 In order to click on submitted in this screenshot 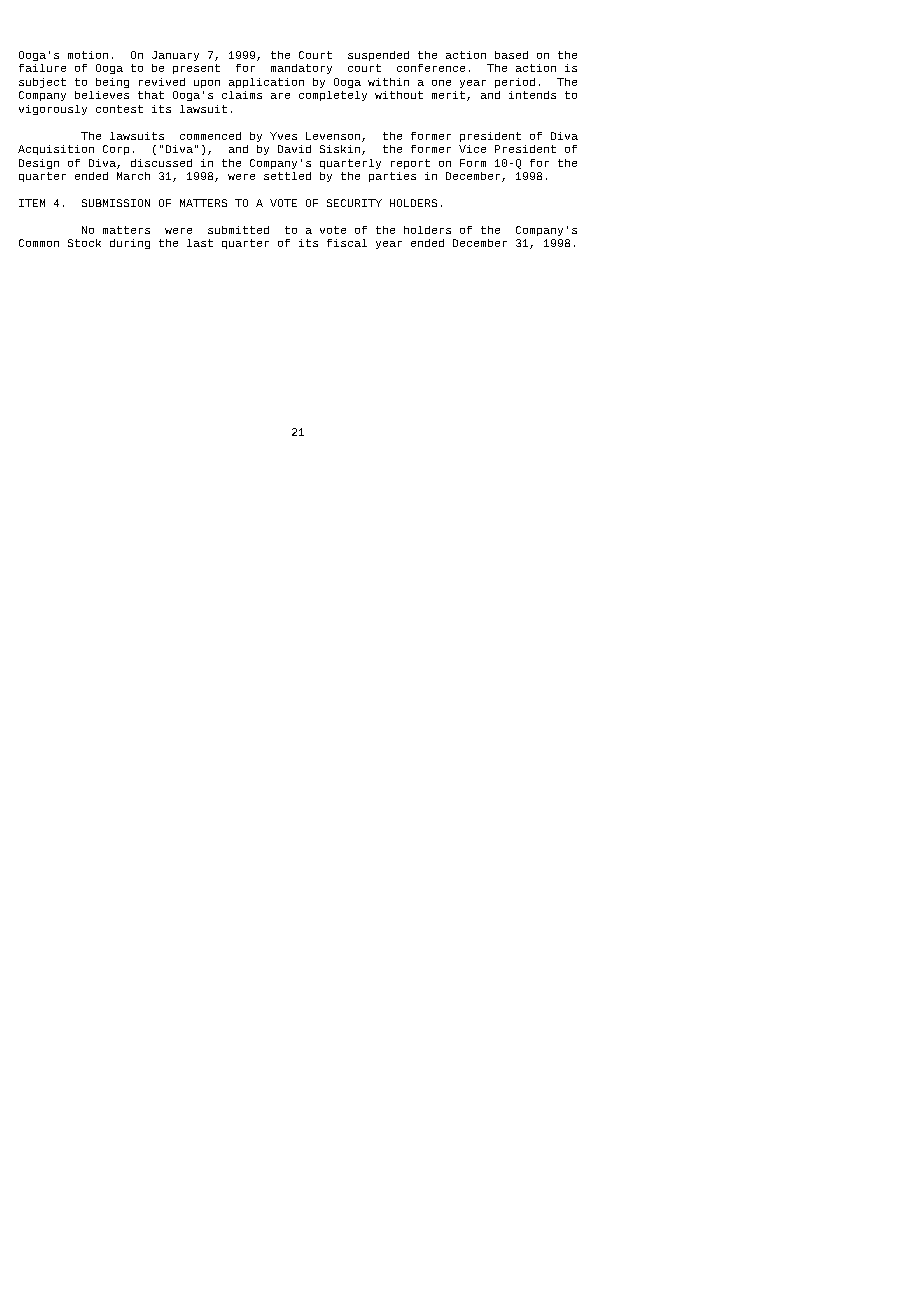, I will do `click(238, 230)`.
